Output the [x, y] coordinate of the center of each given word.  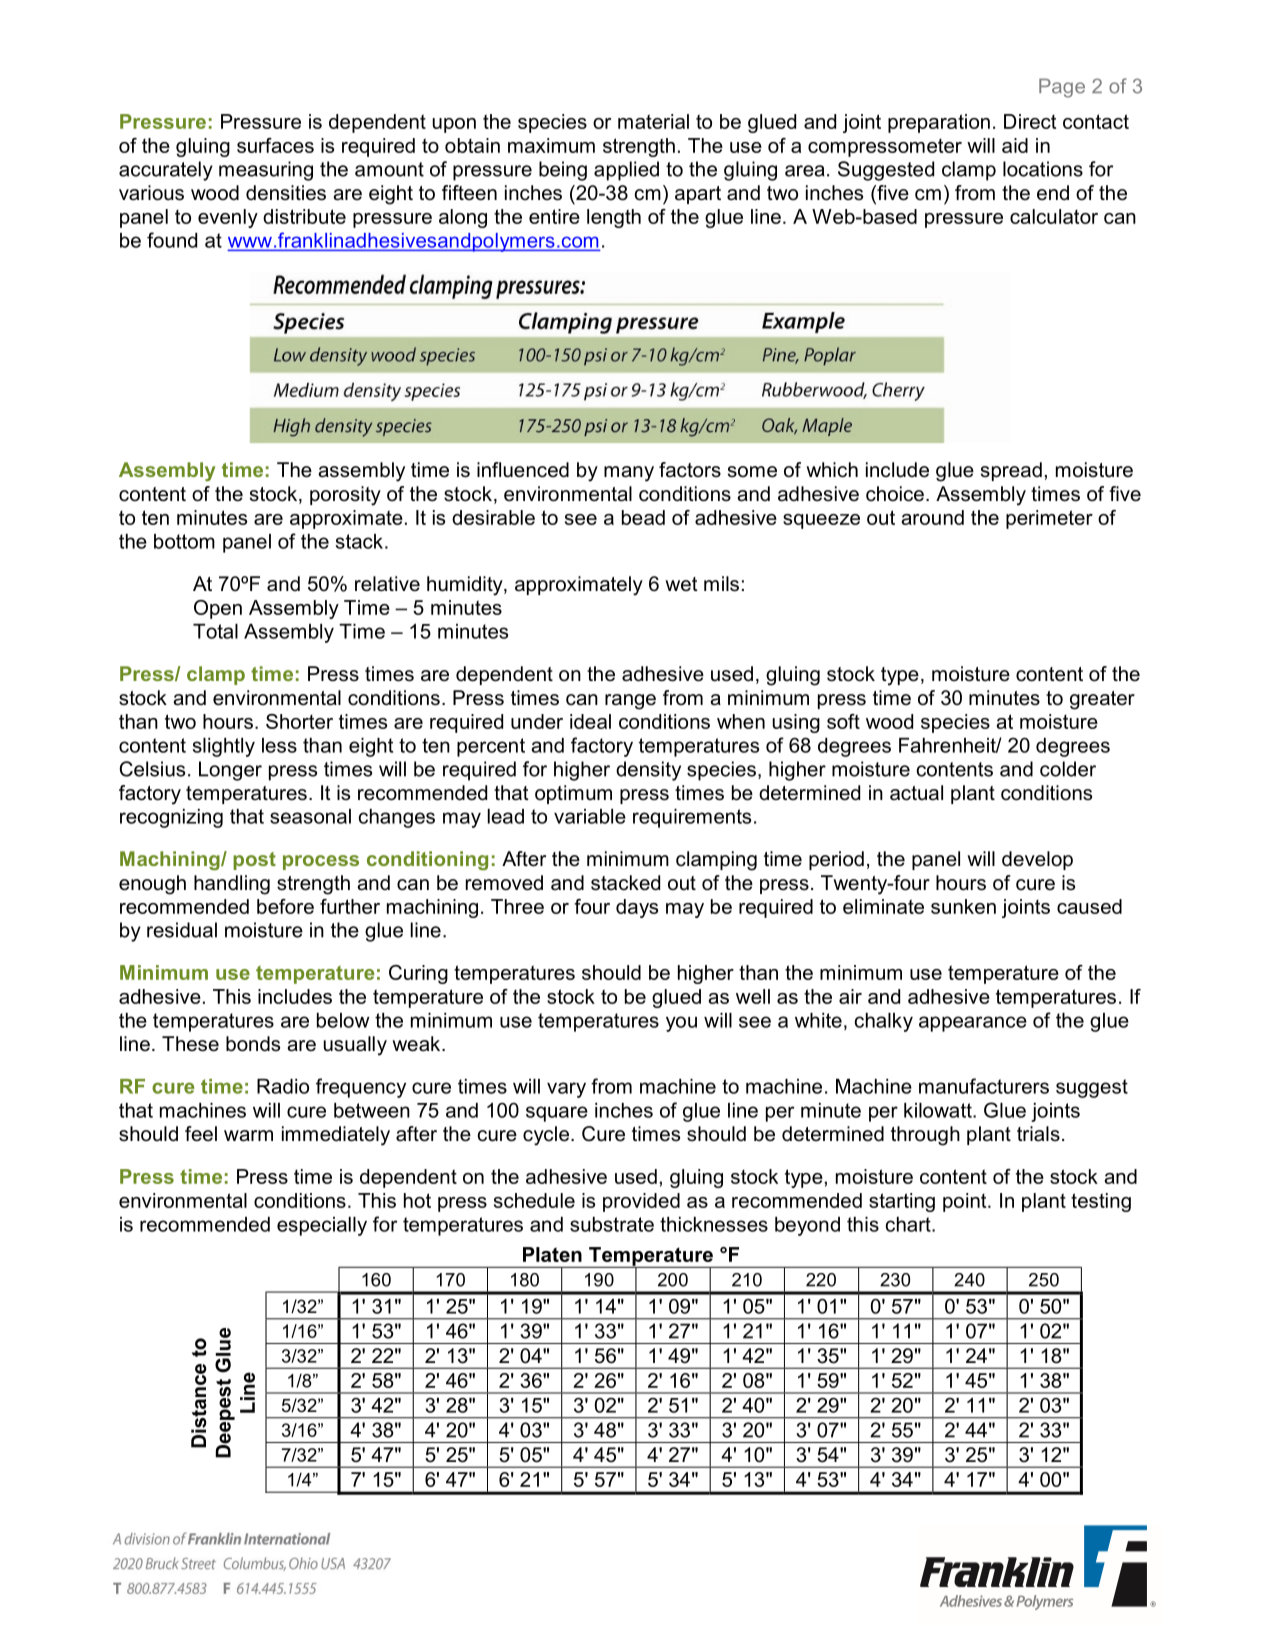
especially [322, 1226]
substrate [612, 1224]
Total [215, 631]
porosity [345, 496]
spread [1011, 471]
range [630, 702]
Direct [1030, 121]
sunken [963, 906]
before [285, 906]
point [966, 1202]
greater [1102, 700]
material [653, 121]
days [637, 908]
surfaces [275, 145]
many [629, 474]
